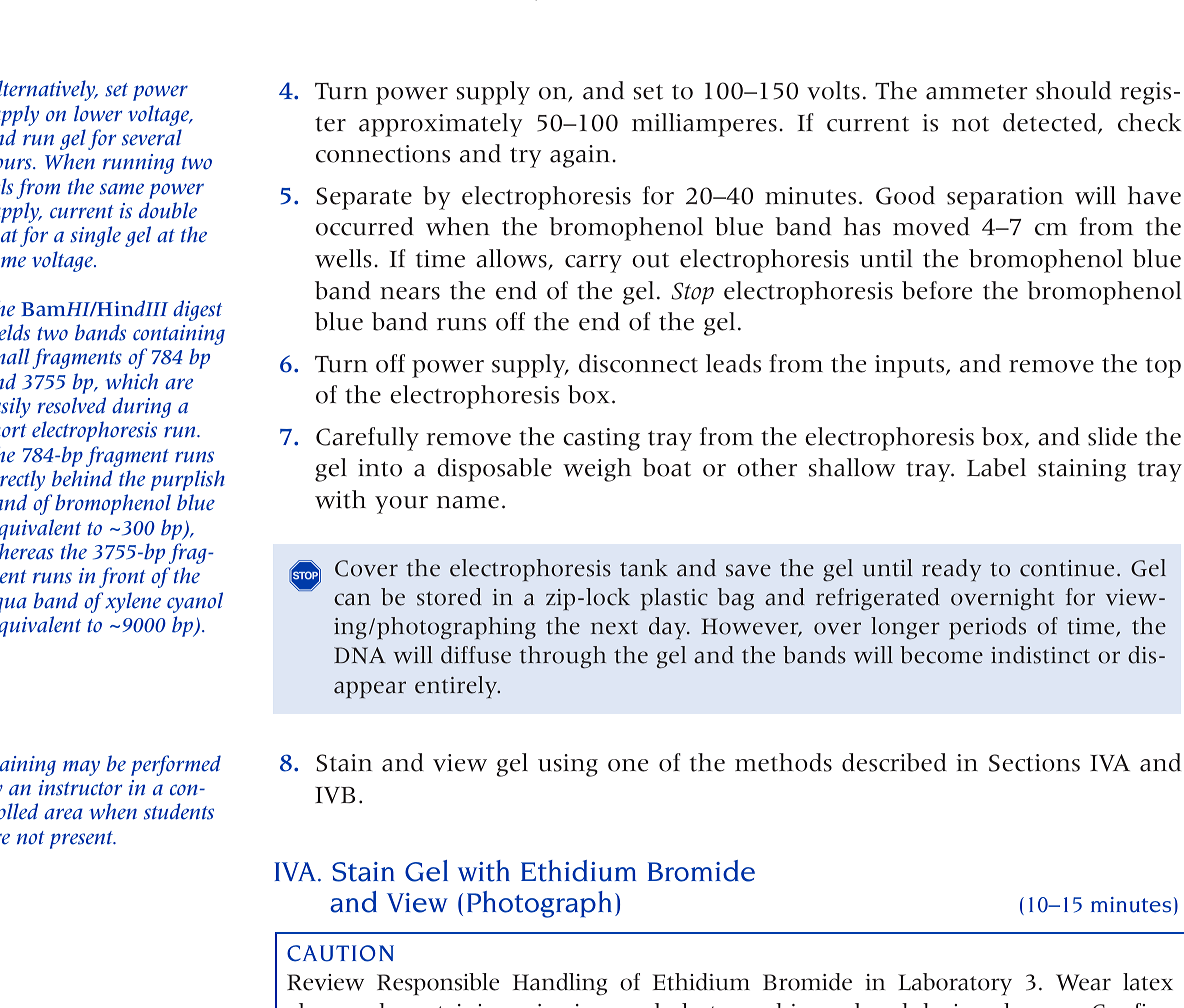 The width and height of the page is (1184, 1008). Describe the element at coordinates (638, 363) in the page. I see `disconnect` at that location.
